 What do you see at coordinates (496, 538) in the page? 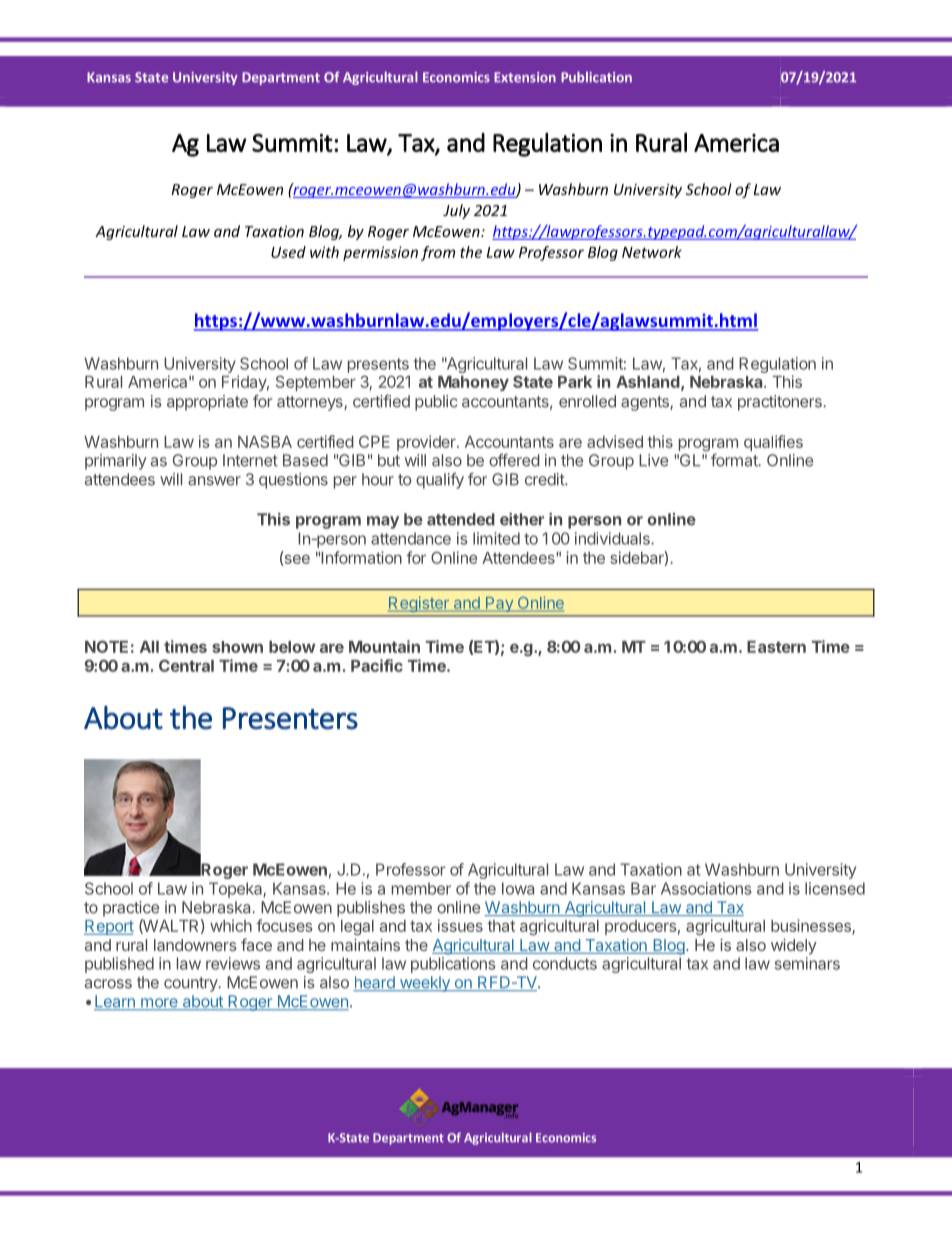
I see `limited` at bounding box center [496, 538].
